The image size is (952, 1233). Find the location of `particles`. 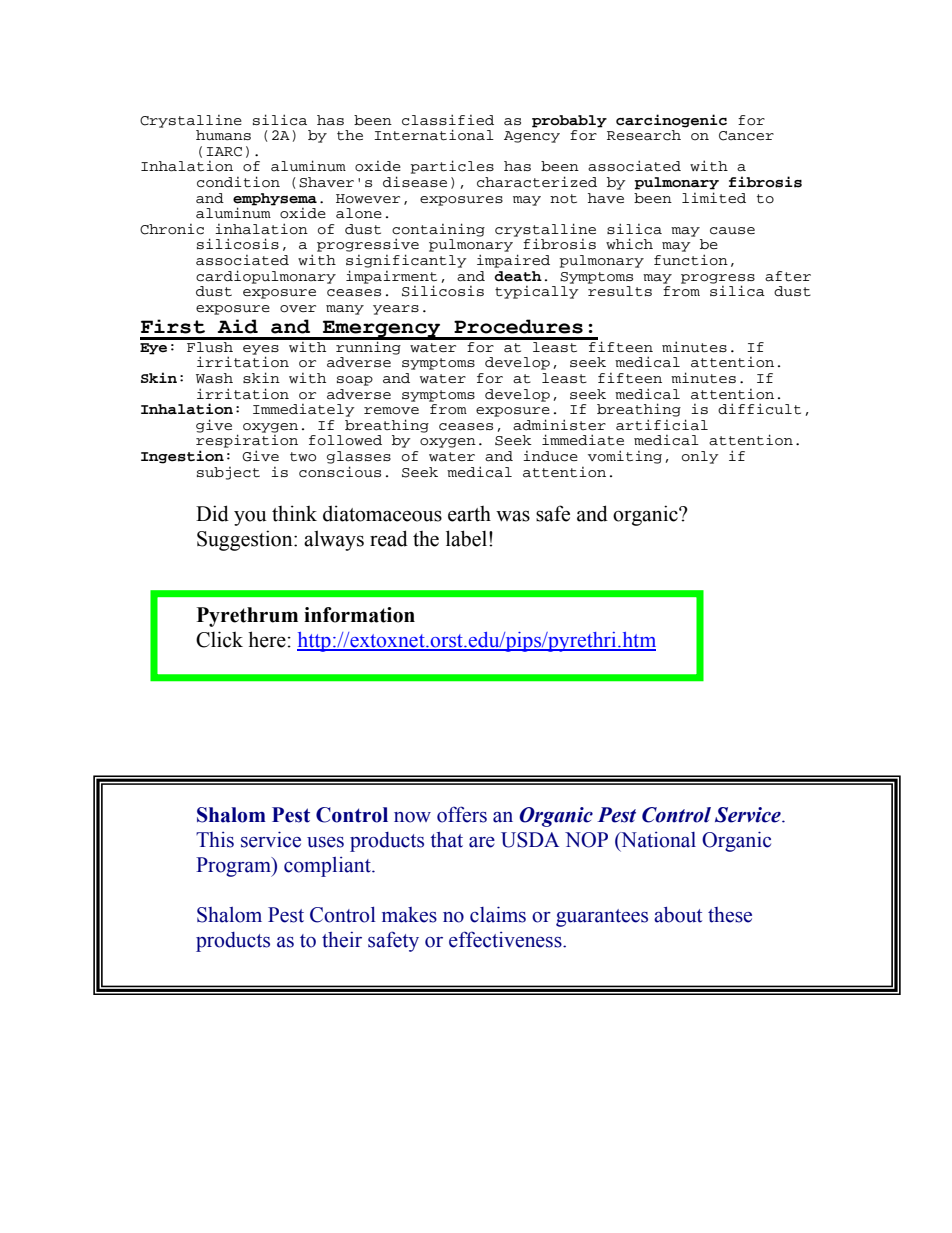

particles is located at coordinates (452, 167).
